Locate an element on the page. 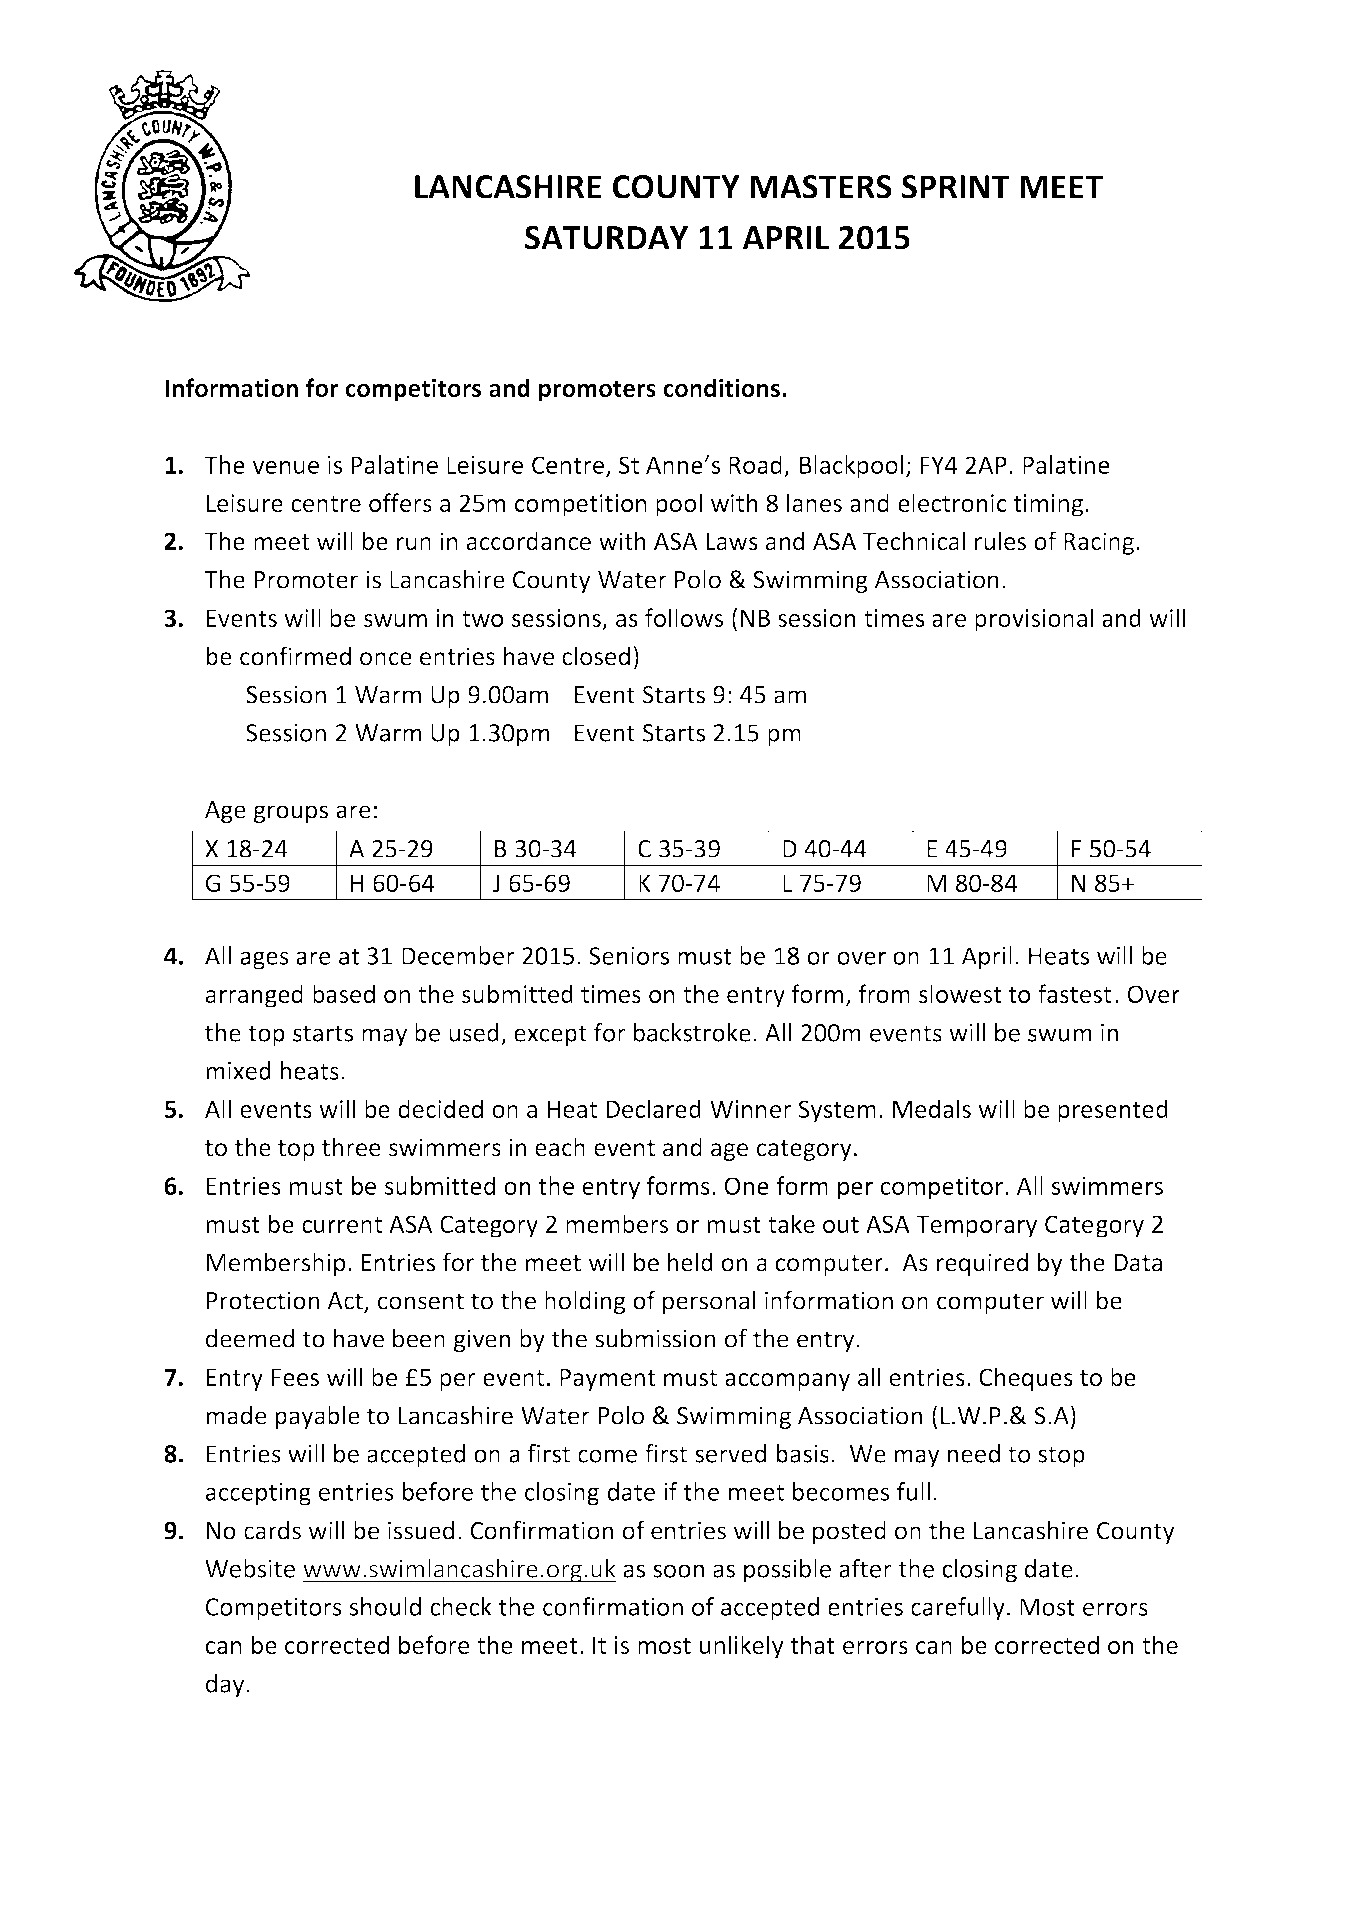  Seniors is located at coordinates (629, 956).
